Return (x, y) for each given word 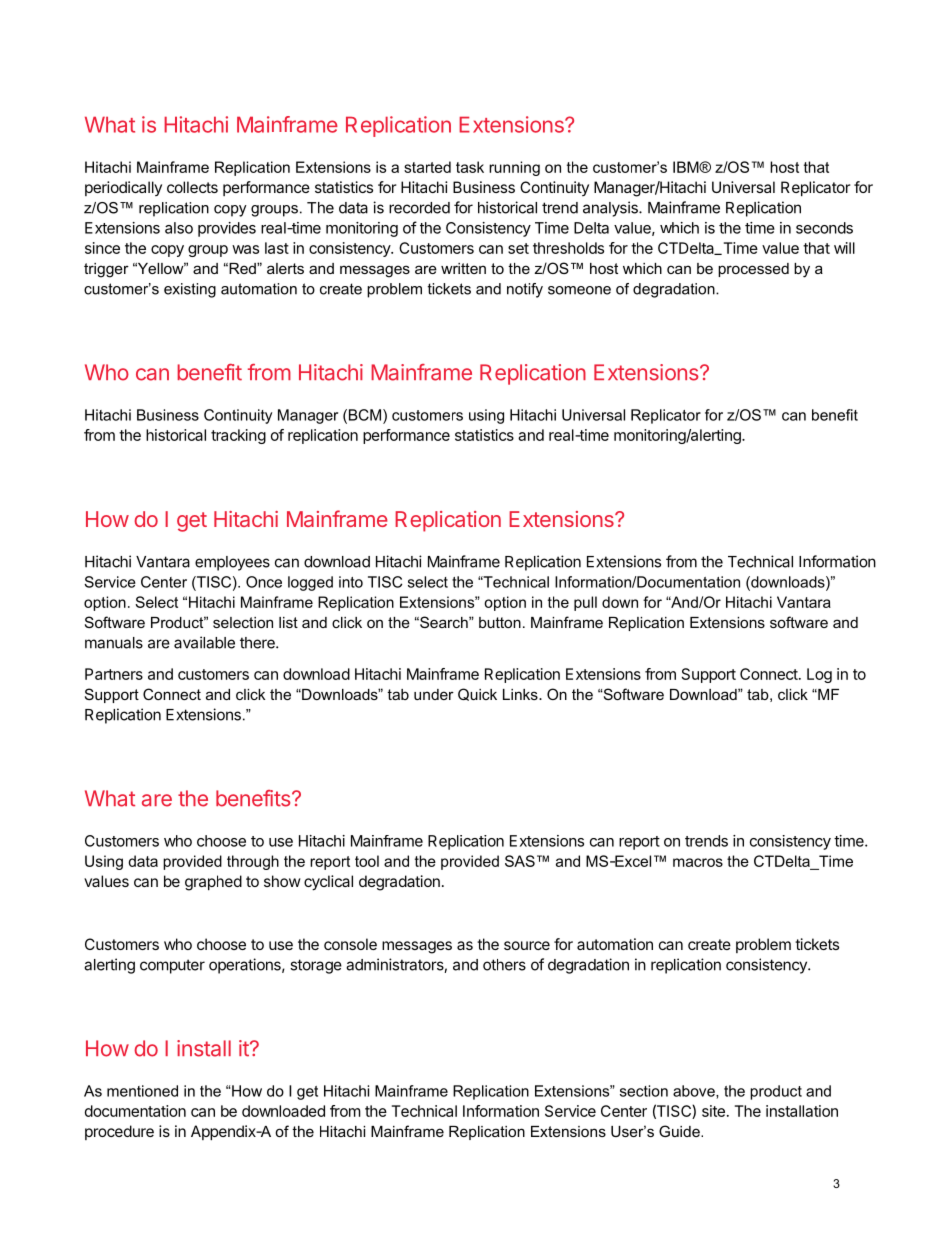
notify (525, 290)
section (644, 1091)
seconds (824, 228)
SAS (520, 861)
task (470, 167)
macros (698, 862)
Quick (477, 694)
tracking (238, 436)
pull (585, 603)
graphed (213, 883)
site (713, 1111)
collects (192, 187)
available (204, 642)
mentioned (142, 1091)
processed (753, 270)
